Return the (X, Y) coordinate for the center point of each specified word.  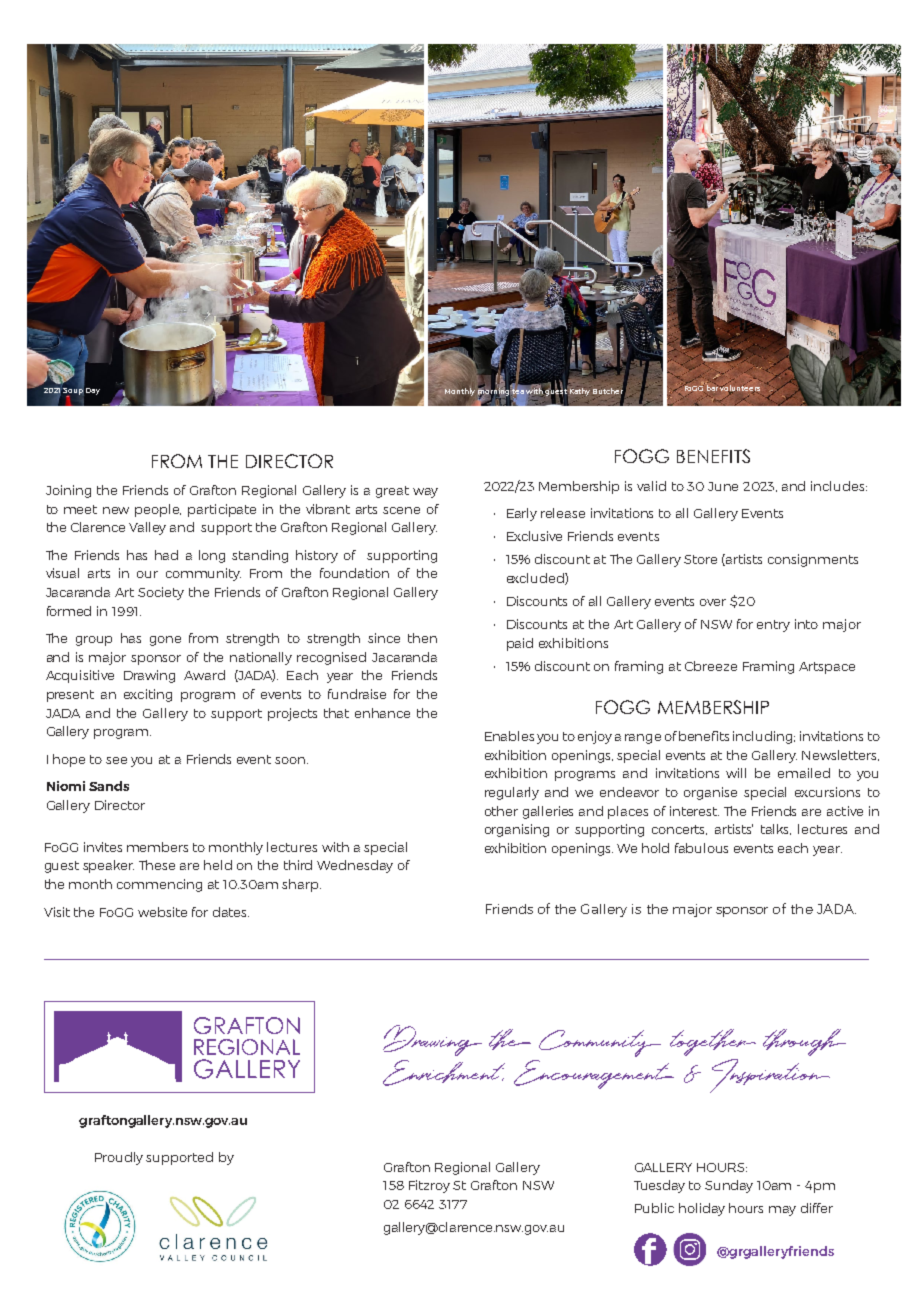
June (723, 486)
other (501, 811)
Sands (109, 786)
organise (710, 793)
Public (654, 1208)
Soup (73, 391)
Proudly (119, 1158)
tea (517, 392)
